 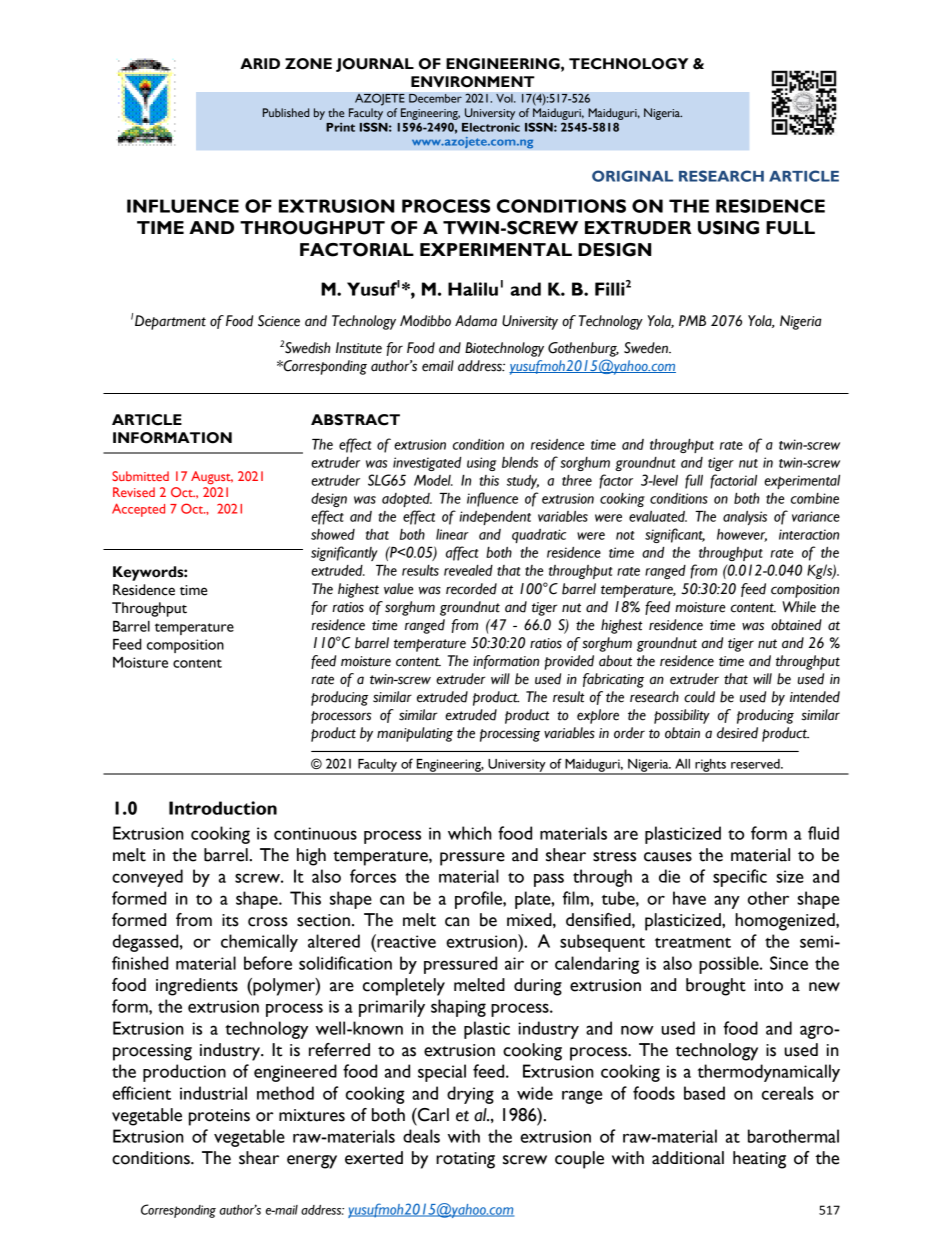 I want to click on heating, so click(x=759, y=1160).
